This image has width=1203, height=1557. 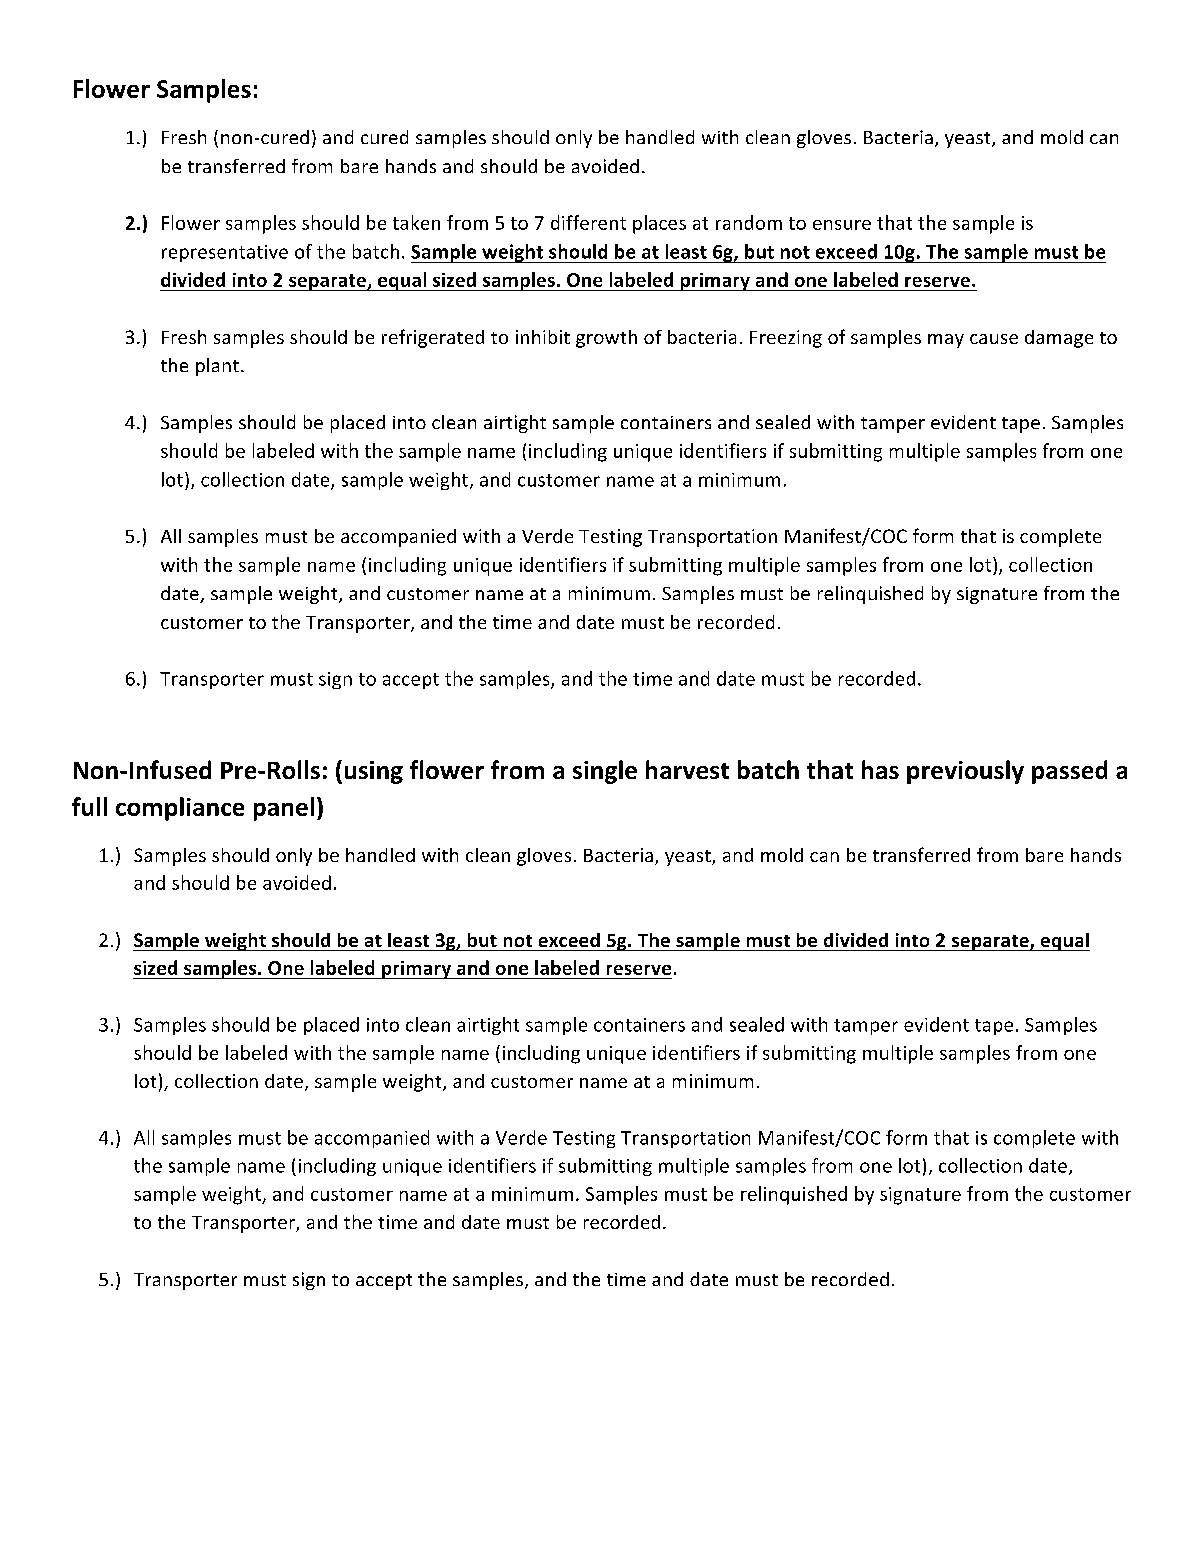 What do you see at coordinates (588, 222) in the image?
I see `different` at bounding box center [588, 222].
